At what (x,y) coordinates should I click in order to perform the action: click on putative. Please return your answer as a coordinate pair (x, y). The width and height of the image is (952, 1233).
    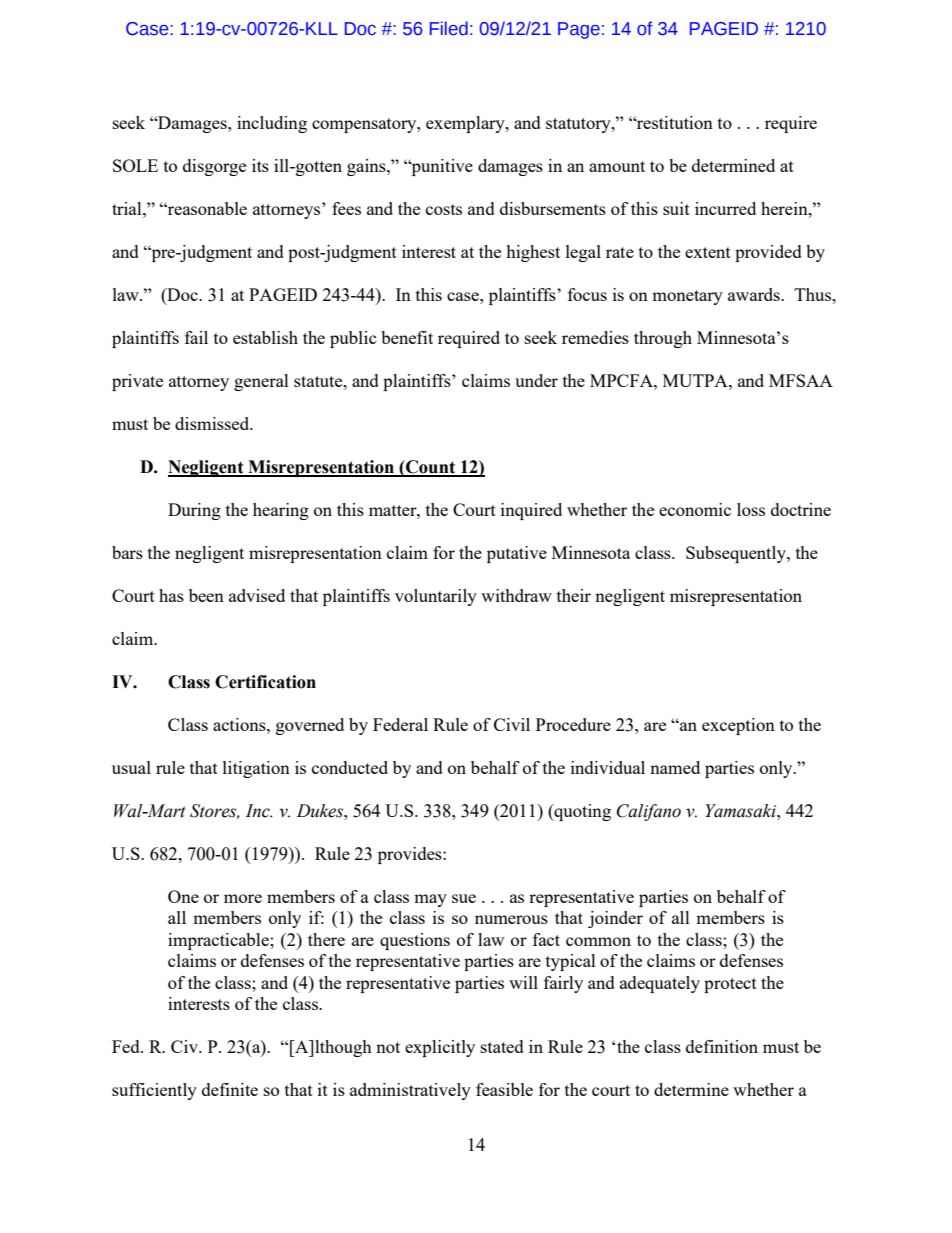
    Looking at the image, I should click on (517, 554).
